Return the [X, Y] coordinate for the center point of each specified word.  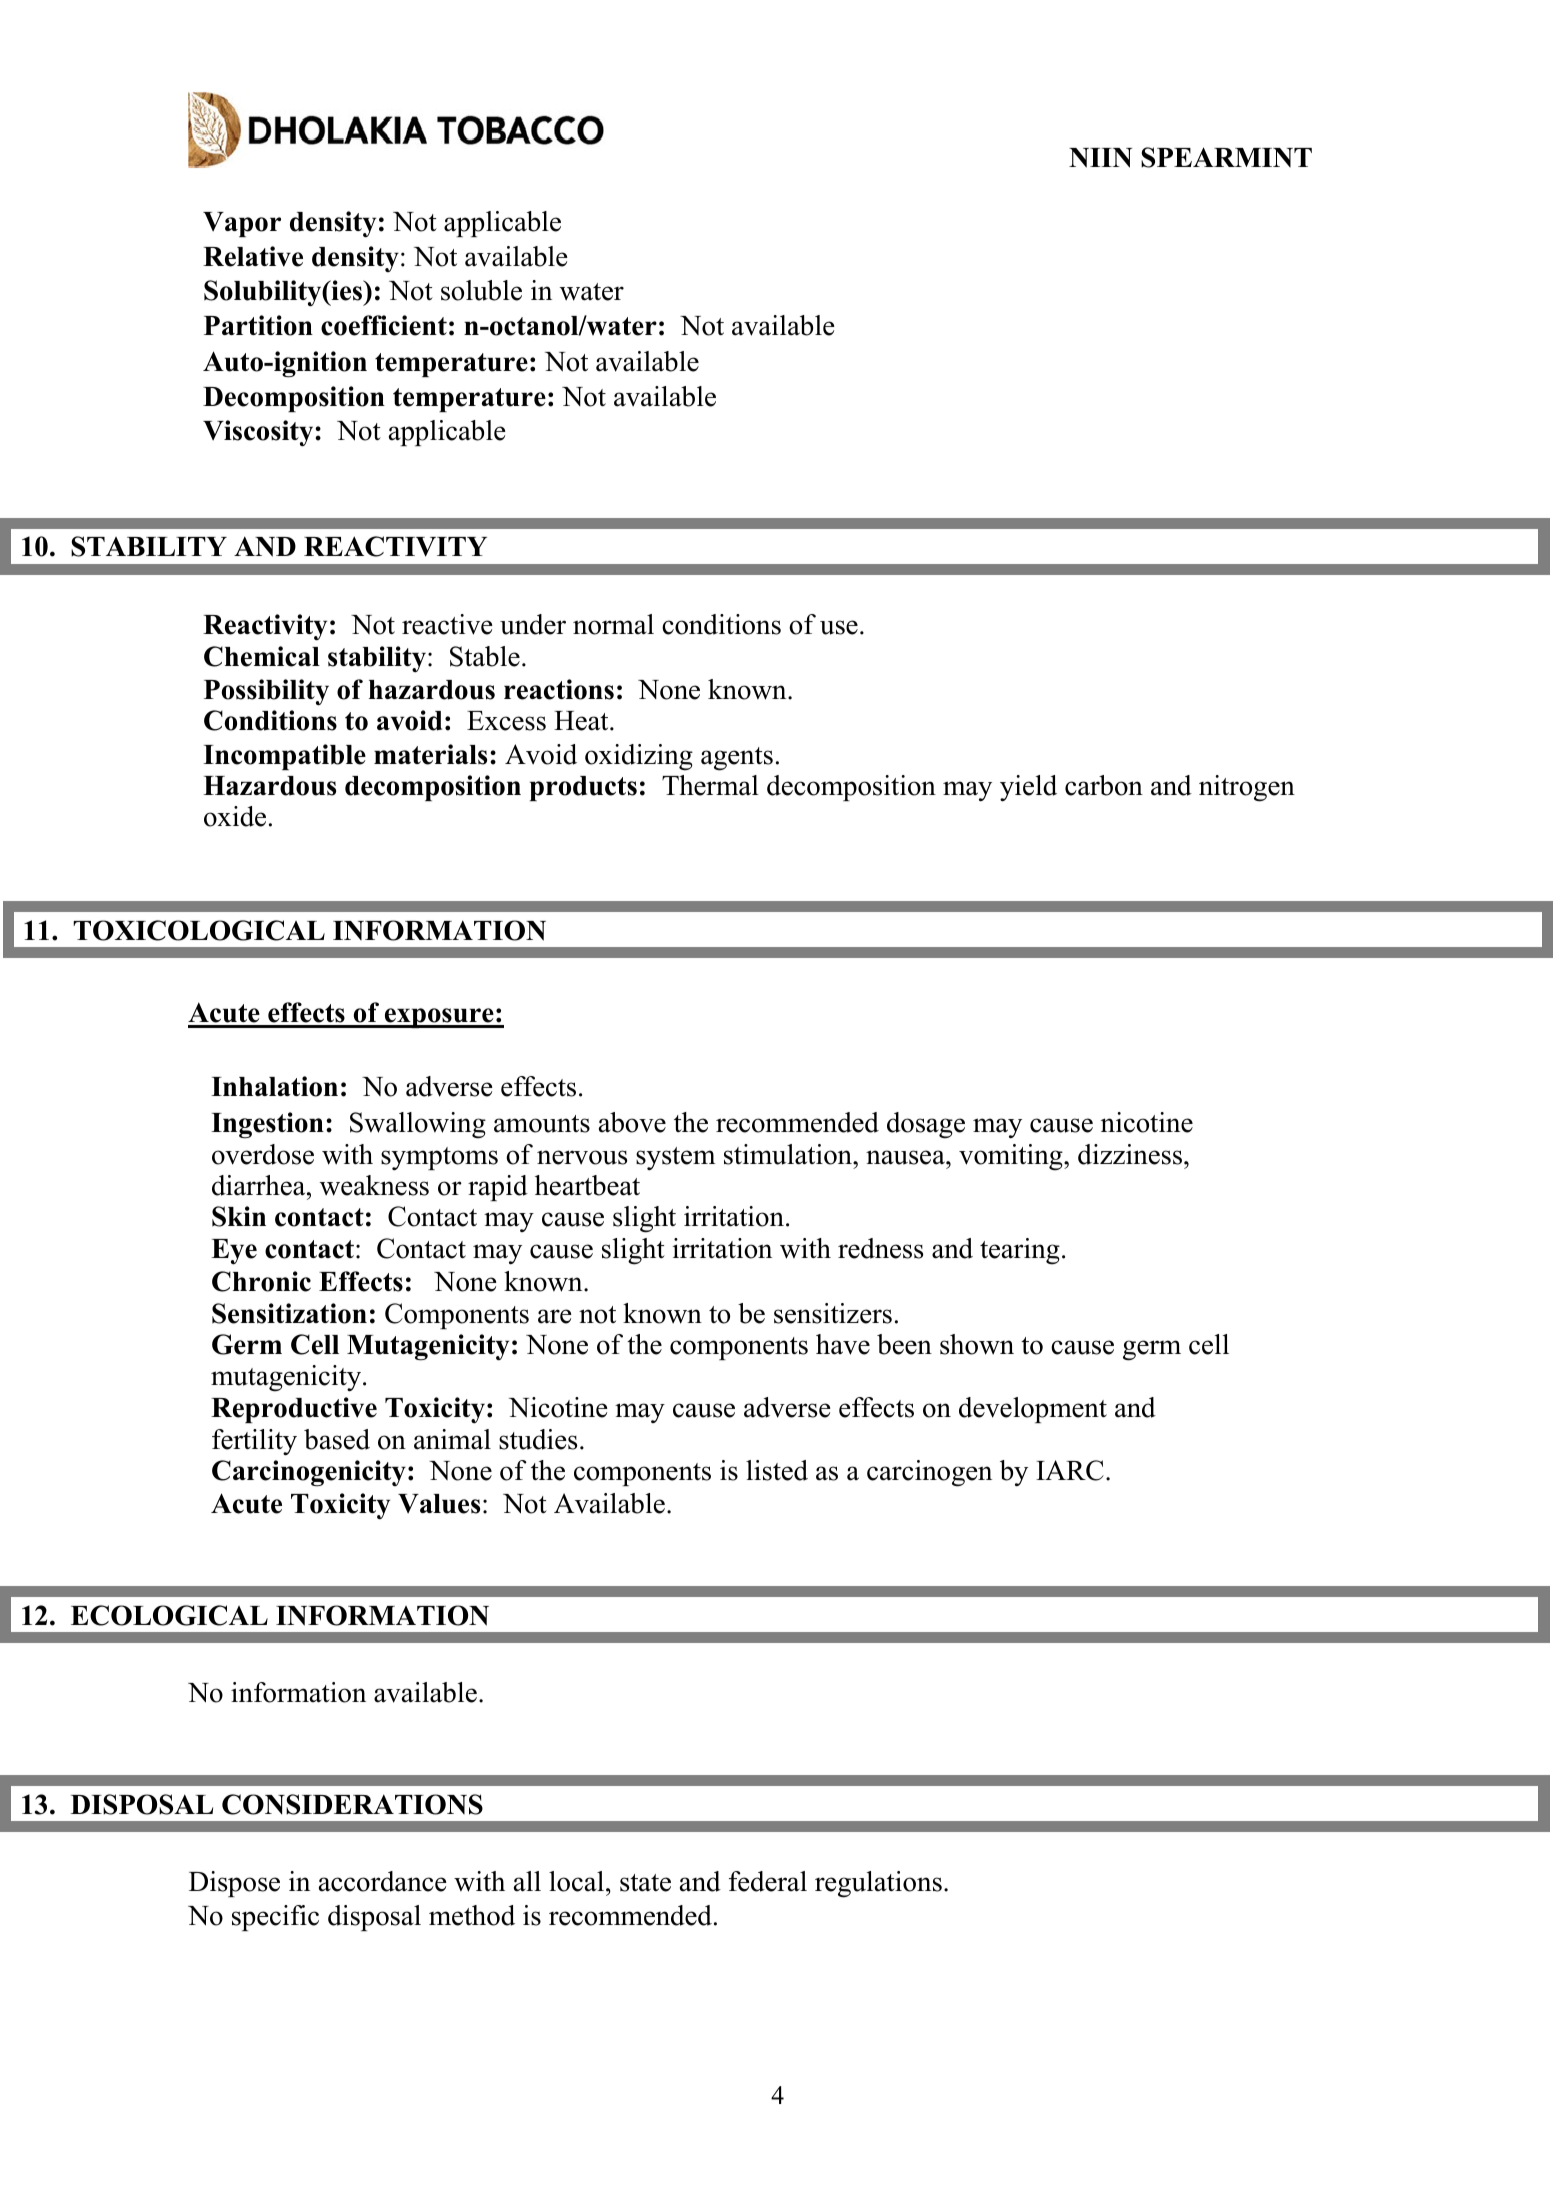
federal [768, 1881]
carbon [1104, 785]
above [632, 1122]
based [337, 1439]
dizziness [1130, 1154]
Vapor [242, 224]
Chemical [262, 656]
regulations [878, 1884]
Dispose [234, 1884]
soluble [481, 290]
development [1033, 1410]
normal [613, 624]
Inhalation [274, 1086]
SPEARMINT [1226, 157]
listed [777, 1470]
